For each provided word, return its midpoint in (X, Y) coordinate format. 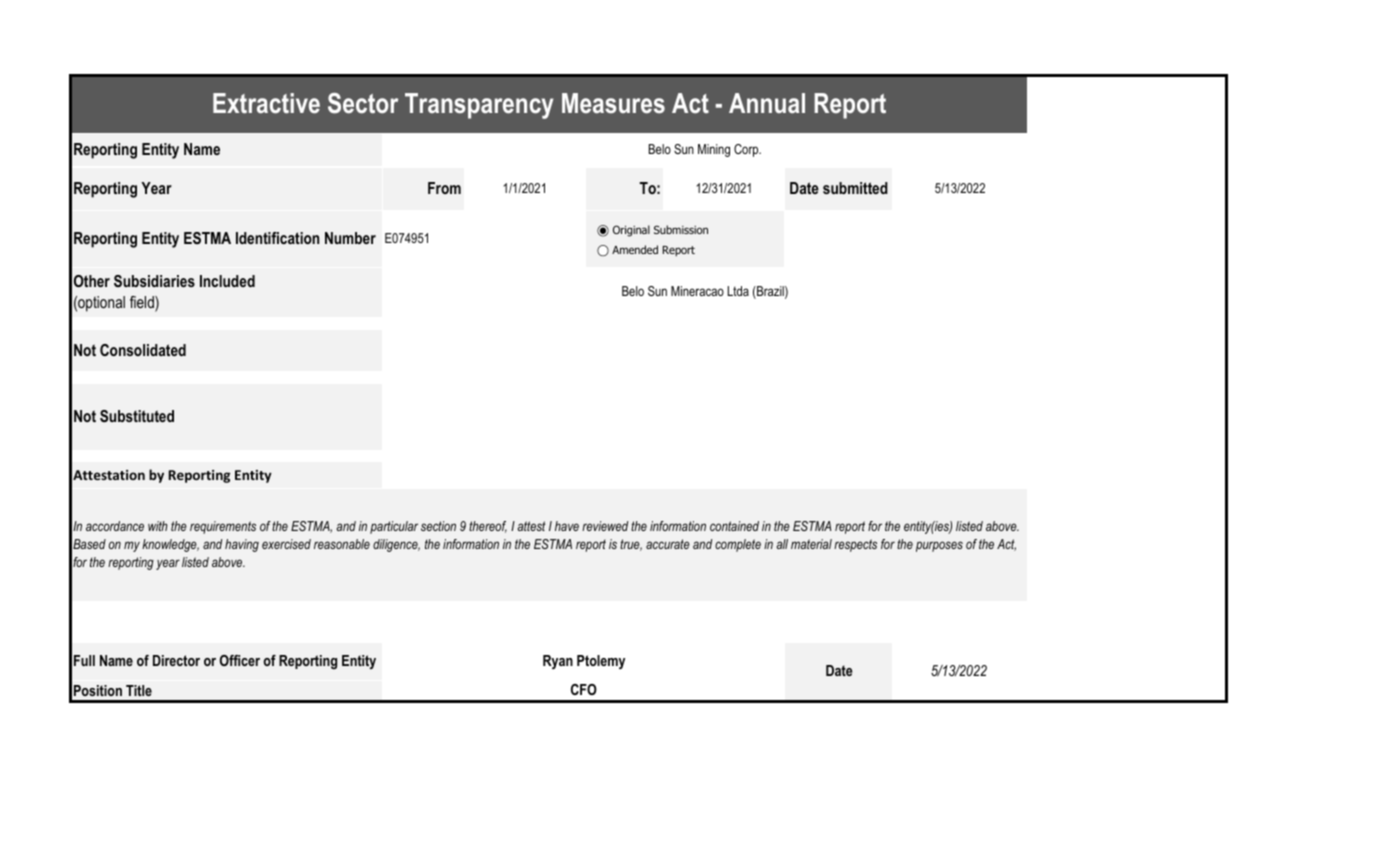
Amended (635, 249)
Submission (681, 229)
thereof (488, 527)
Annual (767, 103)
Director (176, 660)
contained (734, 526)
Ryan (558, 662)
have (567, 526)
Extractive (266, 103)
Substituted (137, 416)
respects (855, 545)
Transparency (479, 106)
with (158, 526)
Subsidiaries (154, 281)
